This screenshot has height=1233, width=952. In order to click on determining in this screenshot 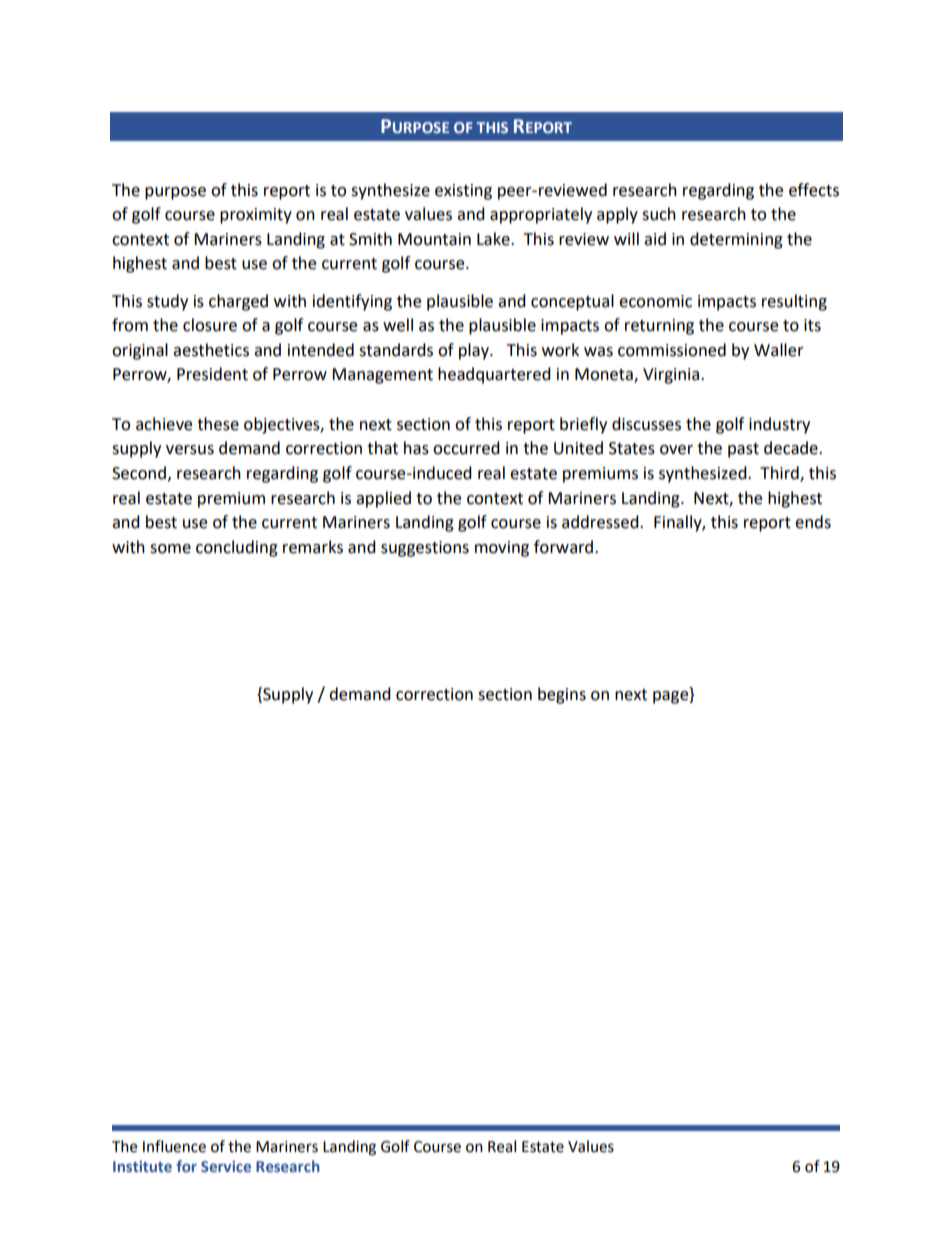, I will do `click(736, 240)`.
